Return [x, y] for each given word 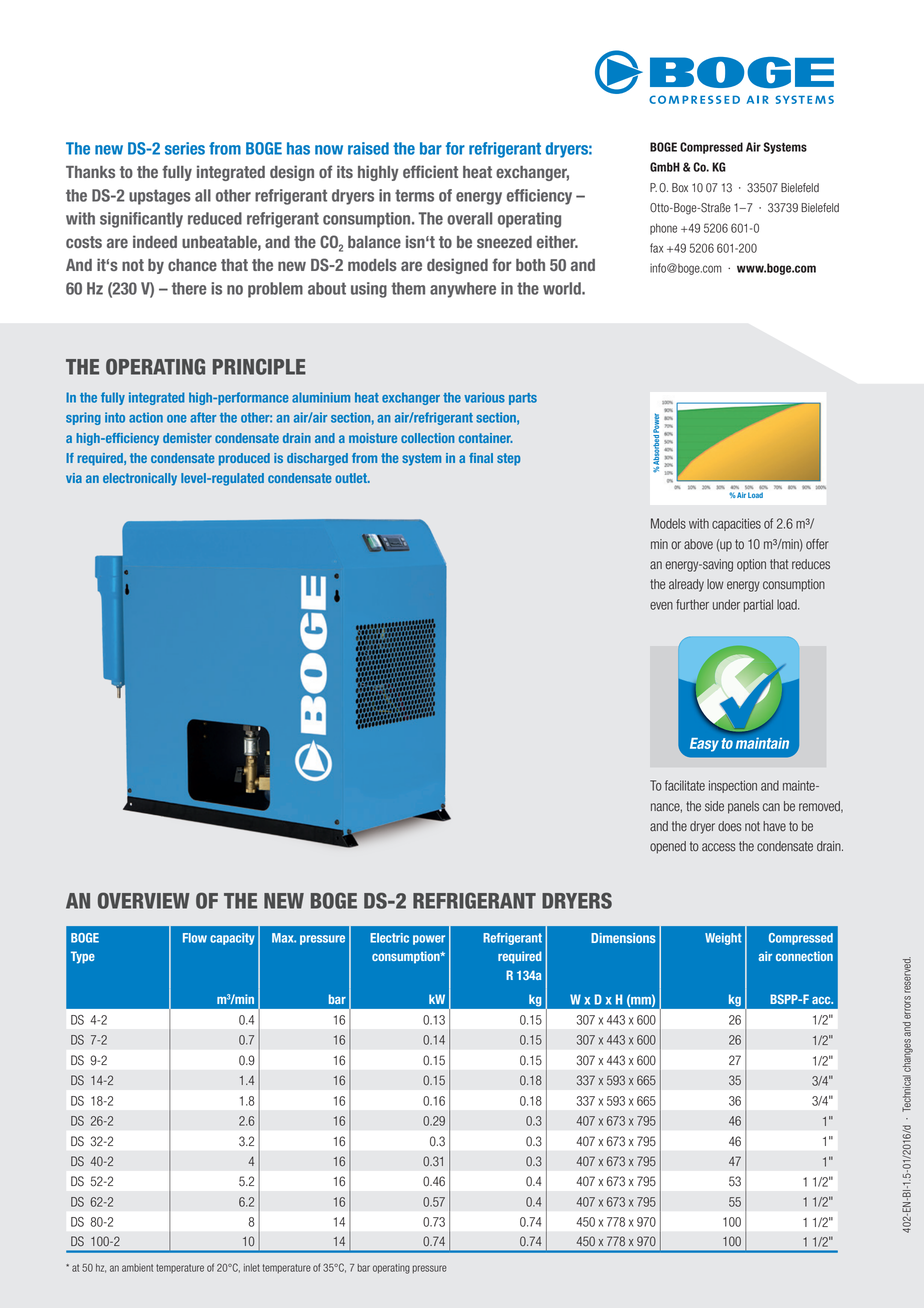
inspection [733, 786]
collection [427, 438]
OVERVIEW [144, 900]
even [661, 606]
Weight [723, 939]
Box [680, 188]
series [185, 148]
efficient [430, 171]
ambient [137, 1268]
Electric [389, 938]
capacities [736, 524]
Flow [195, 938]
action [146, 417]
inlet [252, 1268]
